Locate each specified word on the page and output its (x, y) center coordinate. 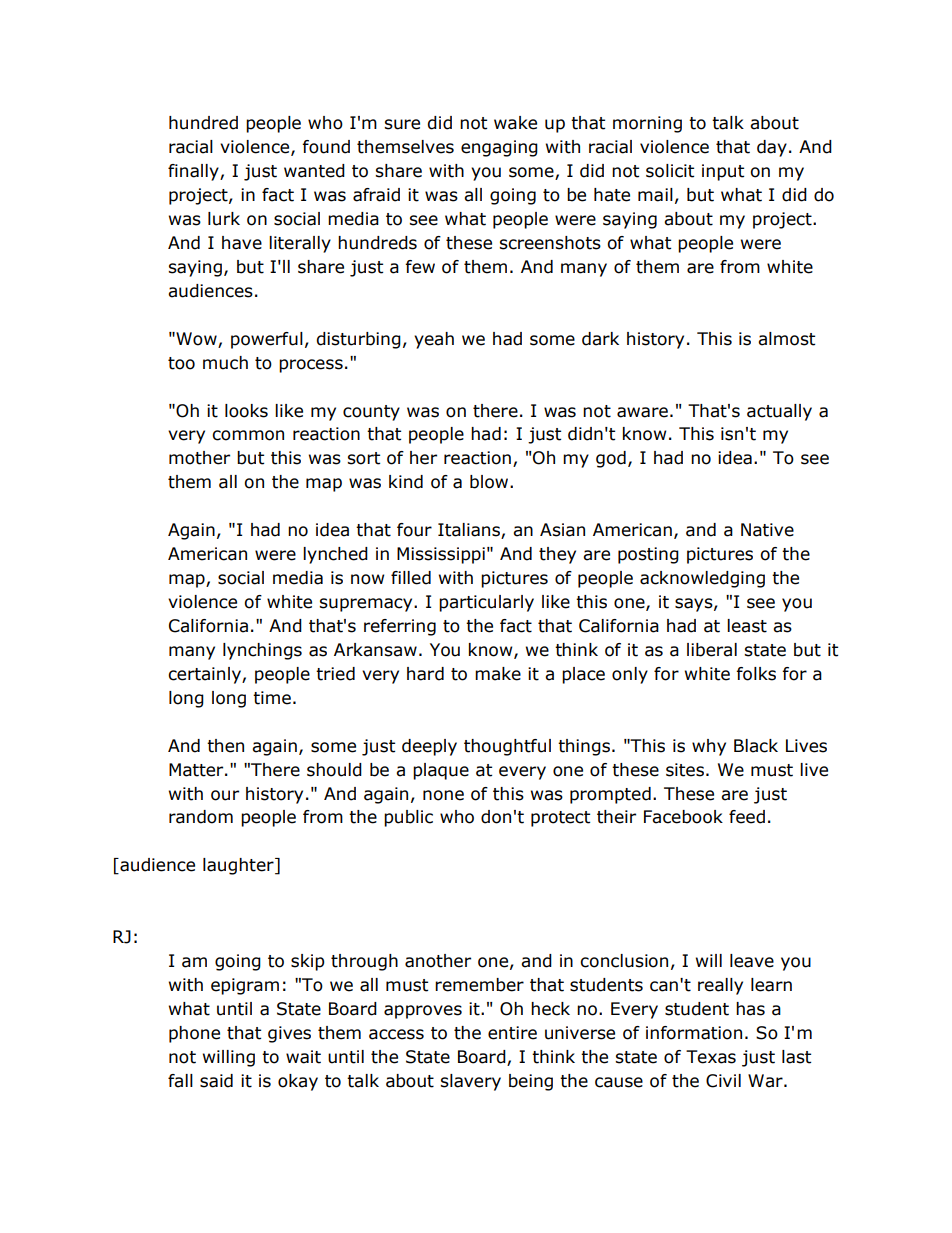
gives (289, 1034)
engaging (499, 148)
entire (512, 1033)
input (723, 172)
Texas (711, 1057)
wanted (314, 171)
